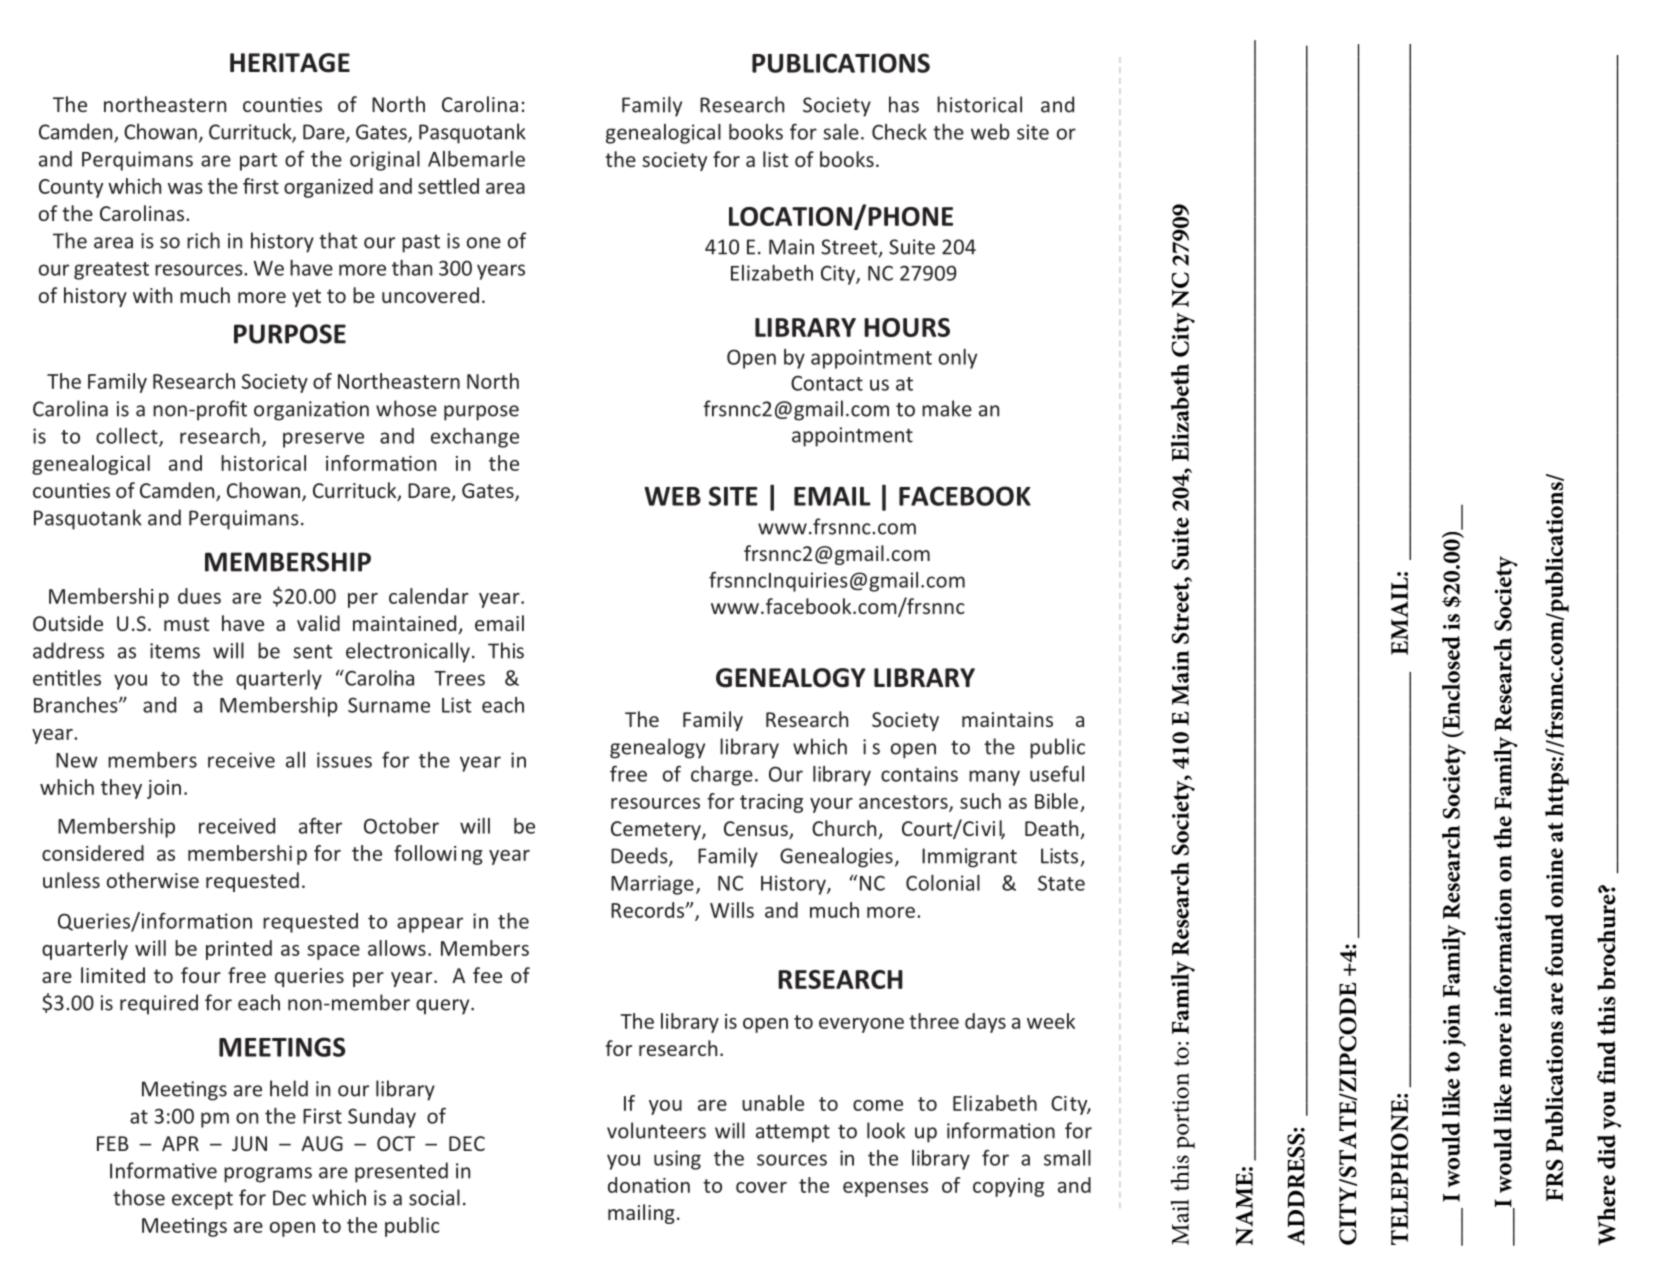 This screenshot has width=1661, height=1284. Describe the element at coordinates (677, 1160) in the screenshot. I see `using` at that location.
